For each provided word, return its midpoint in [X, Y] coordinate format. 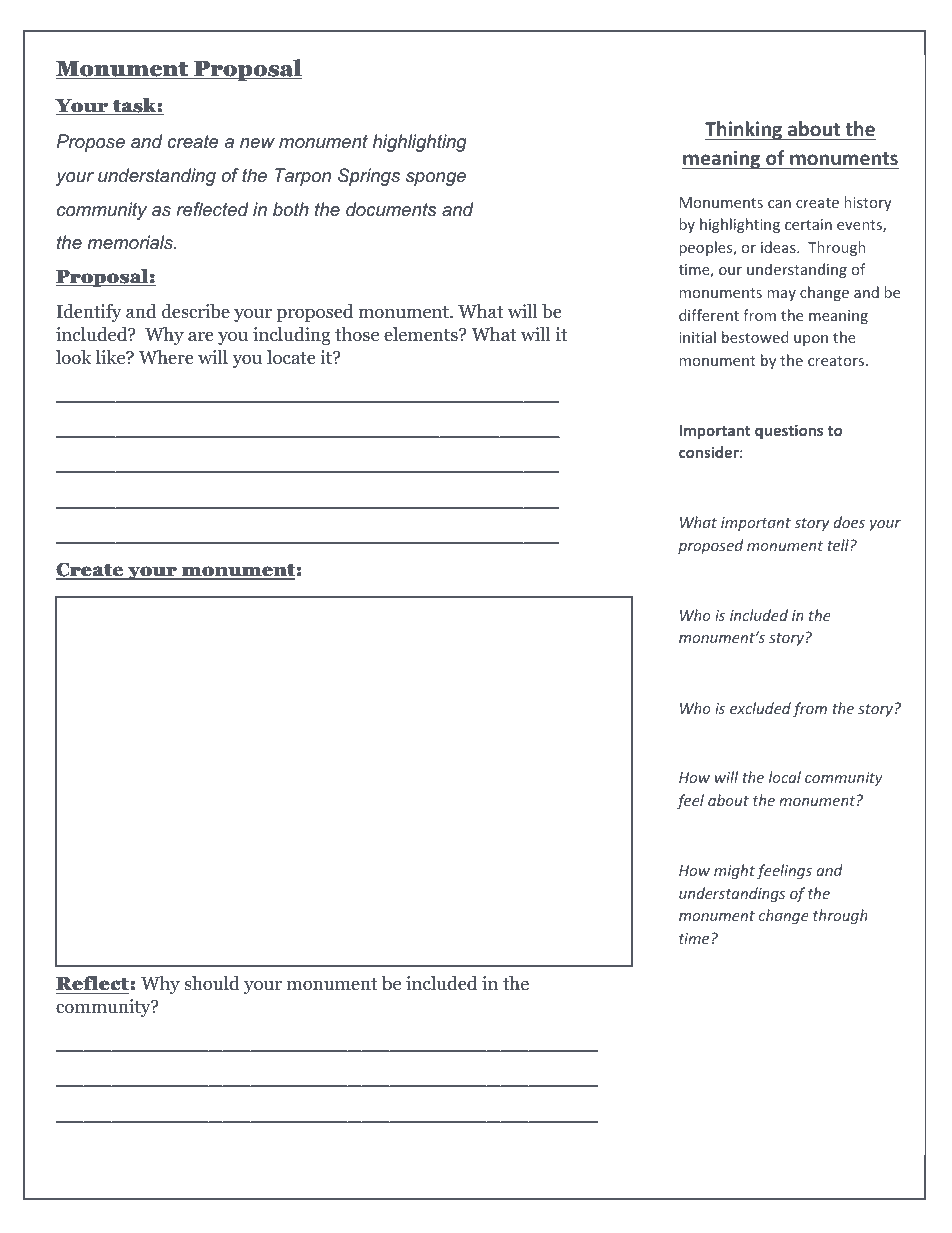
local [785, 777]
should [212, 983]
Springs [369, 177]
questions [789, 431]
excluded [760, 708]
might [734, 871]
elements [422, 334]
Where [166, 357]
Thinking [745, 130]
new [257, 143]
